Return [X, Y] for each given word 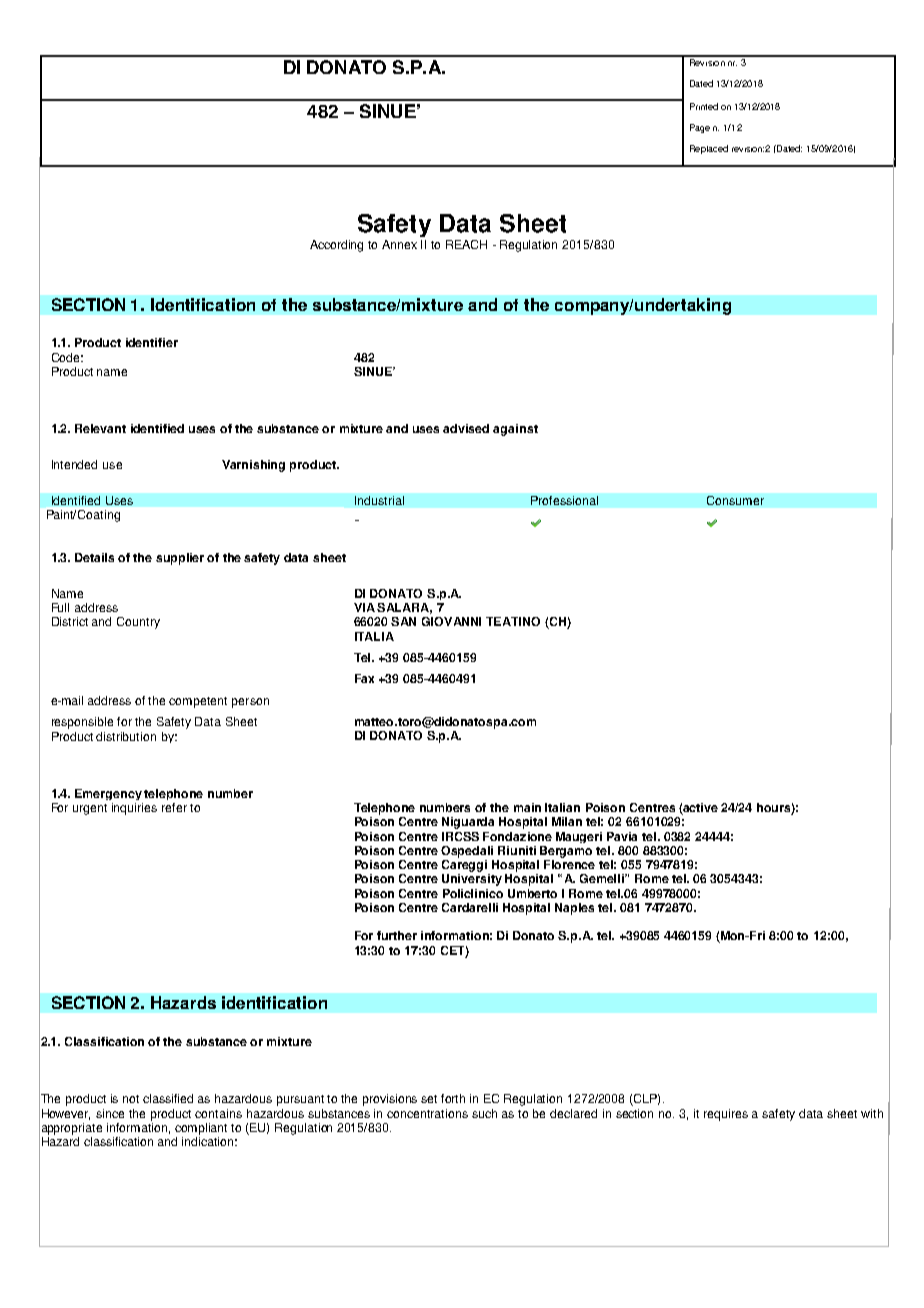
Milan [567, 821]
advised [466, 428]
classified [168, 1098]
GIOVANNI [451, 621]
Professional [564, 500]
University [472, 880]
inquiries [134, 809]
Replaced [709, 149]
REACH [466, 244]
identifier [152, 342]
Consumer [735, 500]
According [336, 246]
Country [138, 623]
